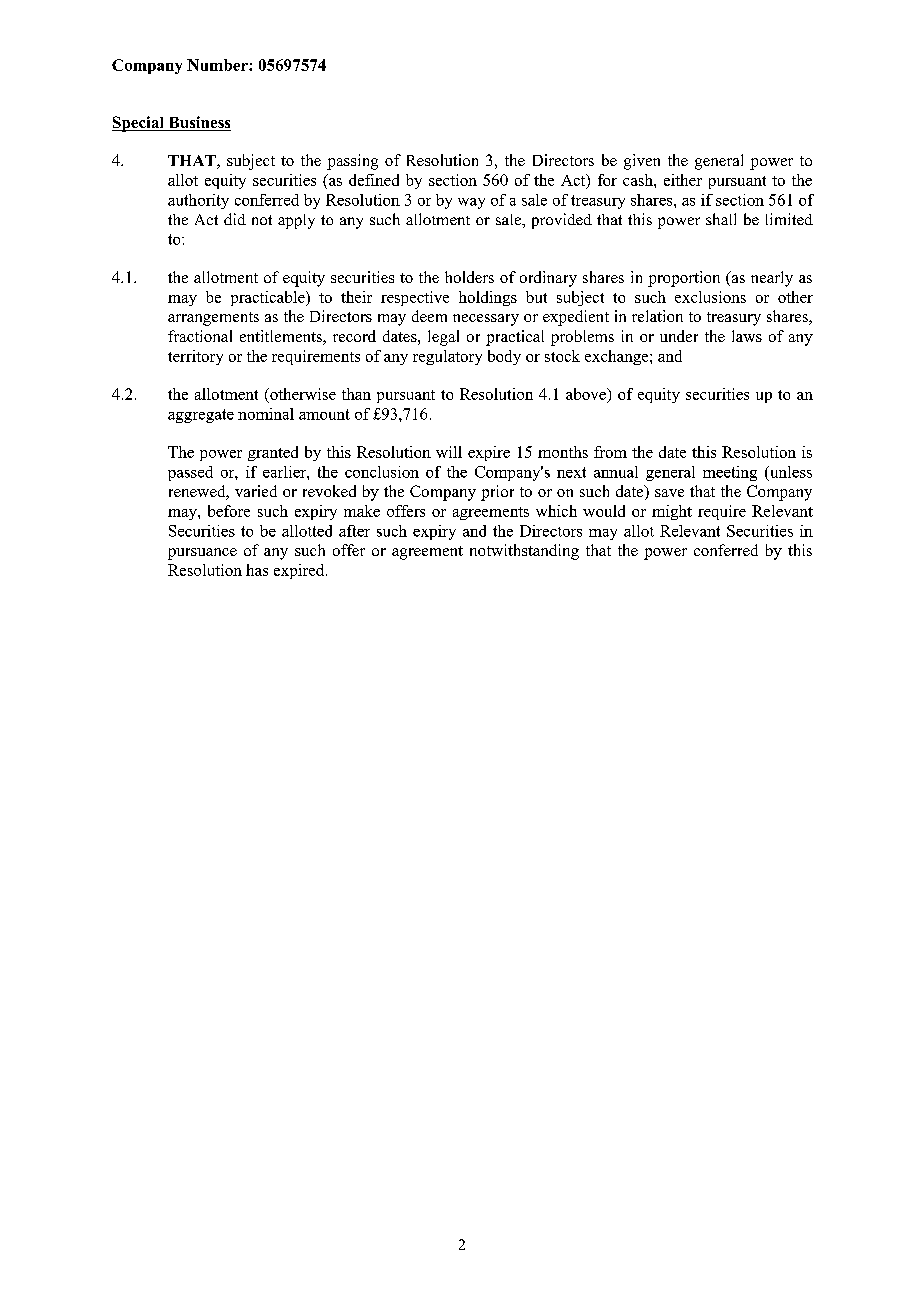 The width and height of the image is (924, 1308). Describe the element at coordinates (710, 297) in the image. I see `exclusions` at that location.
